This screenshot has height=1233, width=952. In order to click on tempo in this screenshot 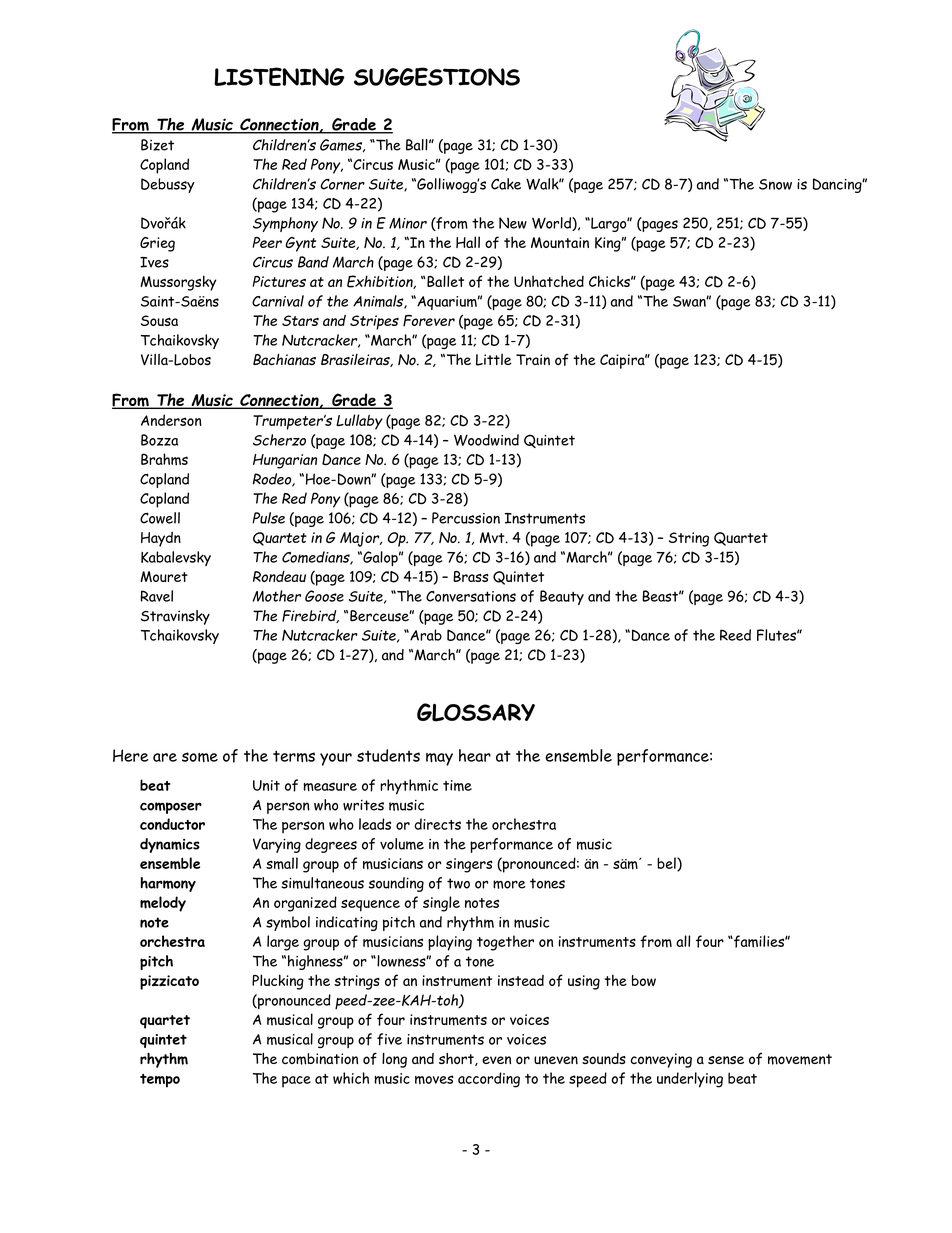, I will do `click(160, 1081)`.
